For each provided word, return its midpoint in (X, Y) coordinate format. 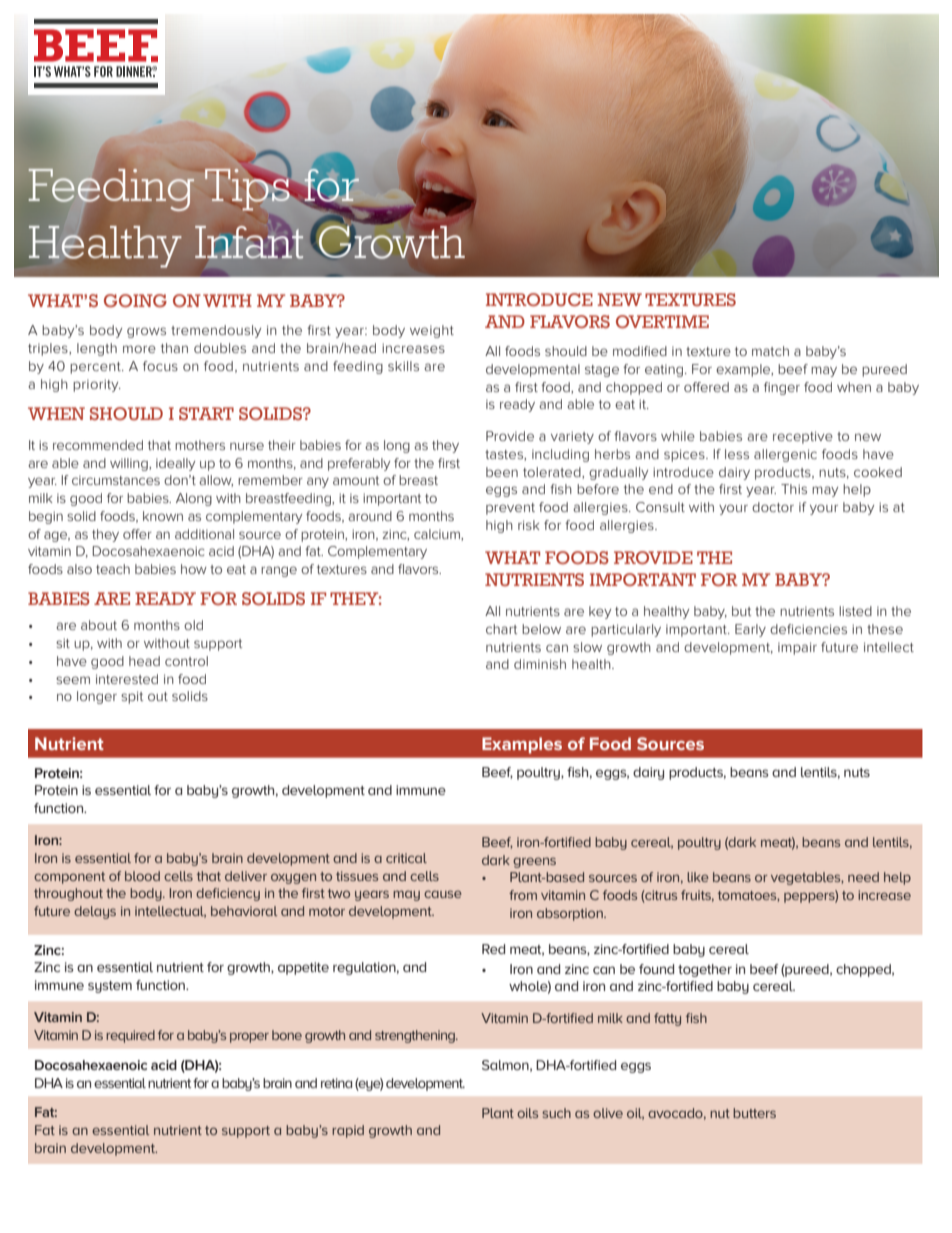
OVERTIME (662, 322)
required (130, 1036)
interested (127, 679)
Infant (249, 242)
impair (797, 648)
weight (432, 331)
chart (501, 629)
